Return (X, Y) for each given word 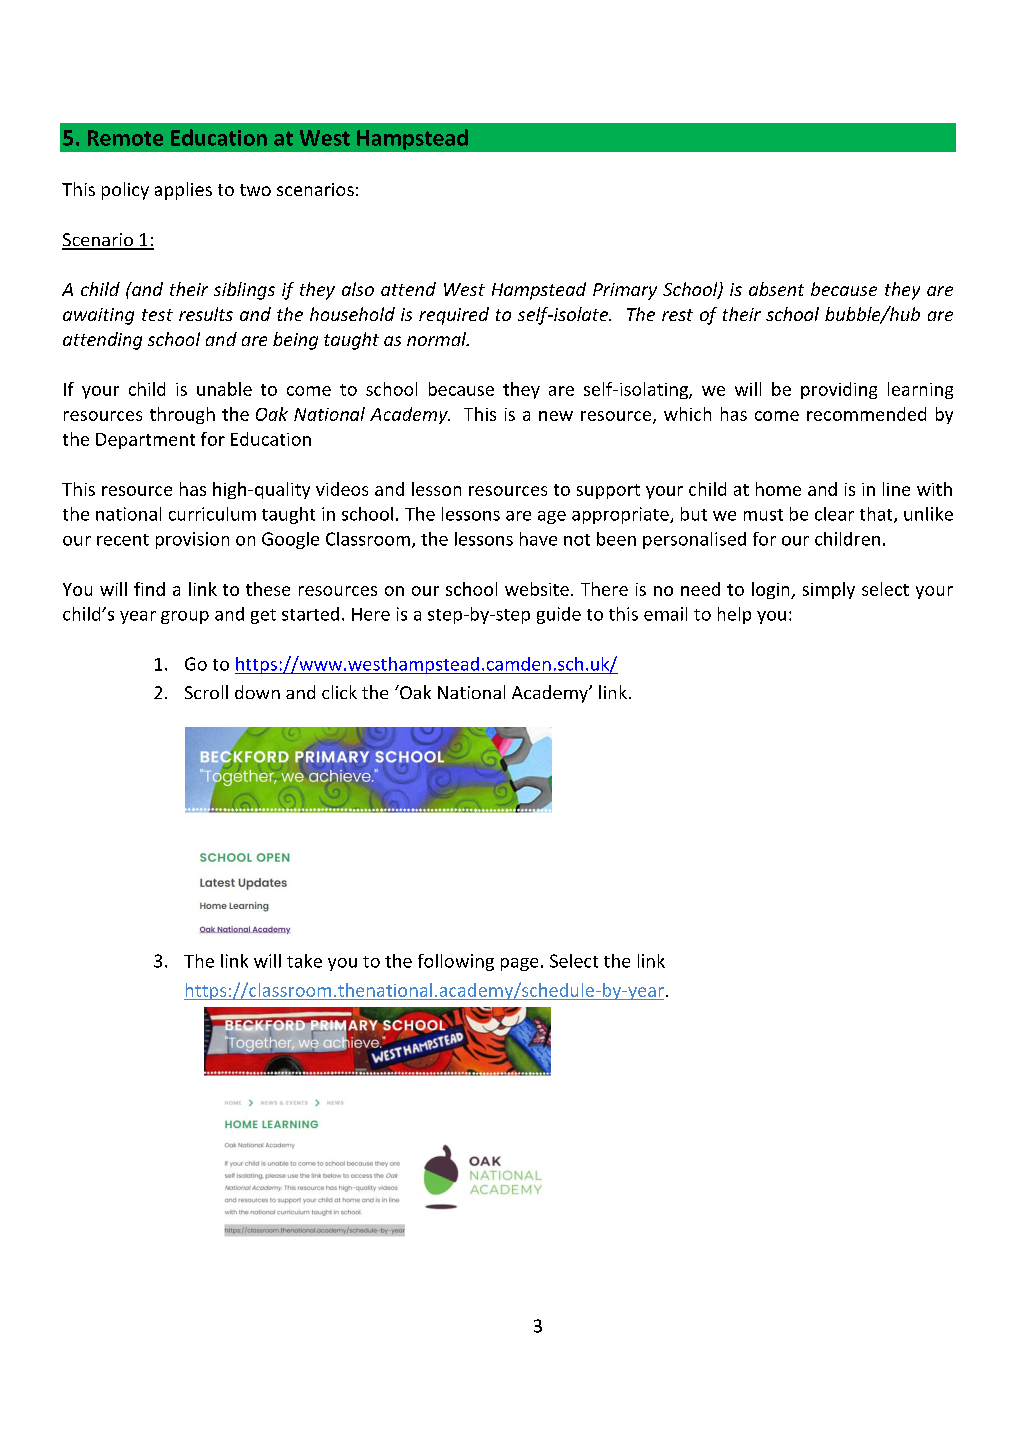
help (734, 615)
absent (776, 289)
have (538, 539)
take (304, 961)
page (519, 964)
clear (834, 514)
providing (839, 390)
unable (224, 389)
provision (192, 540)
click (339, 692)
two (255, 190)
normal (438, 339)
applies (183, 191)
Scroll (206, 692)
